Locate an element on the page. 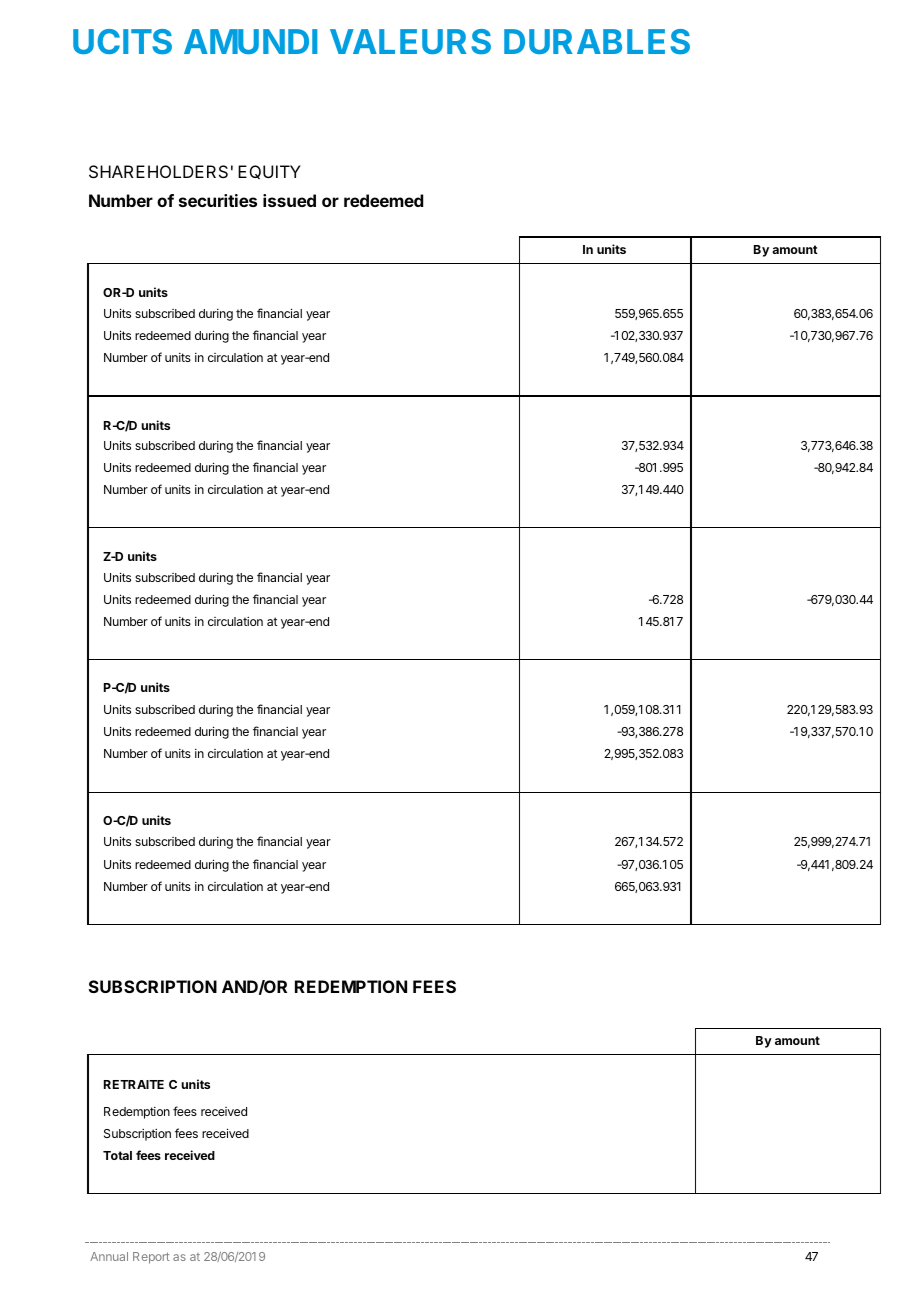  EQUITY is located at coordinates (269, 172).
